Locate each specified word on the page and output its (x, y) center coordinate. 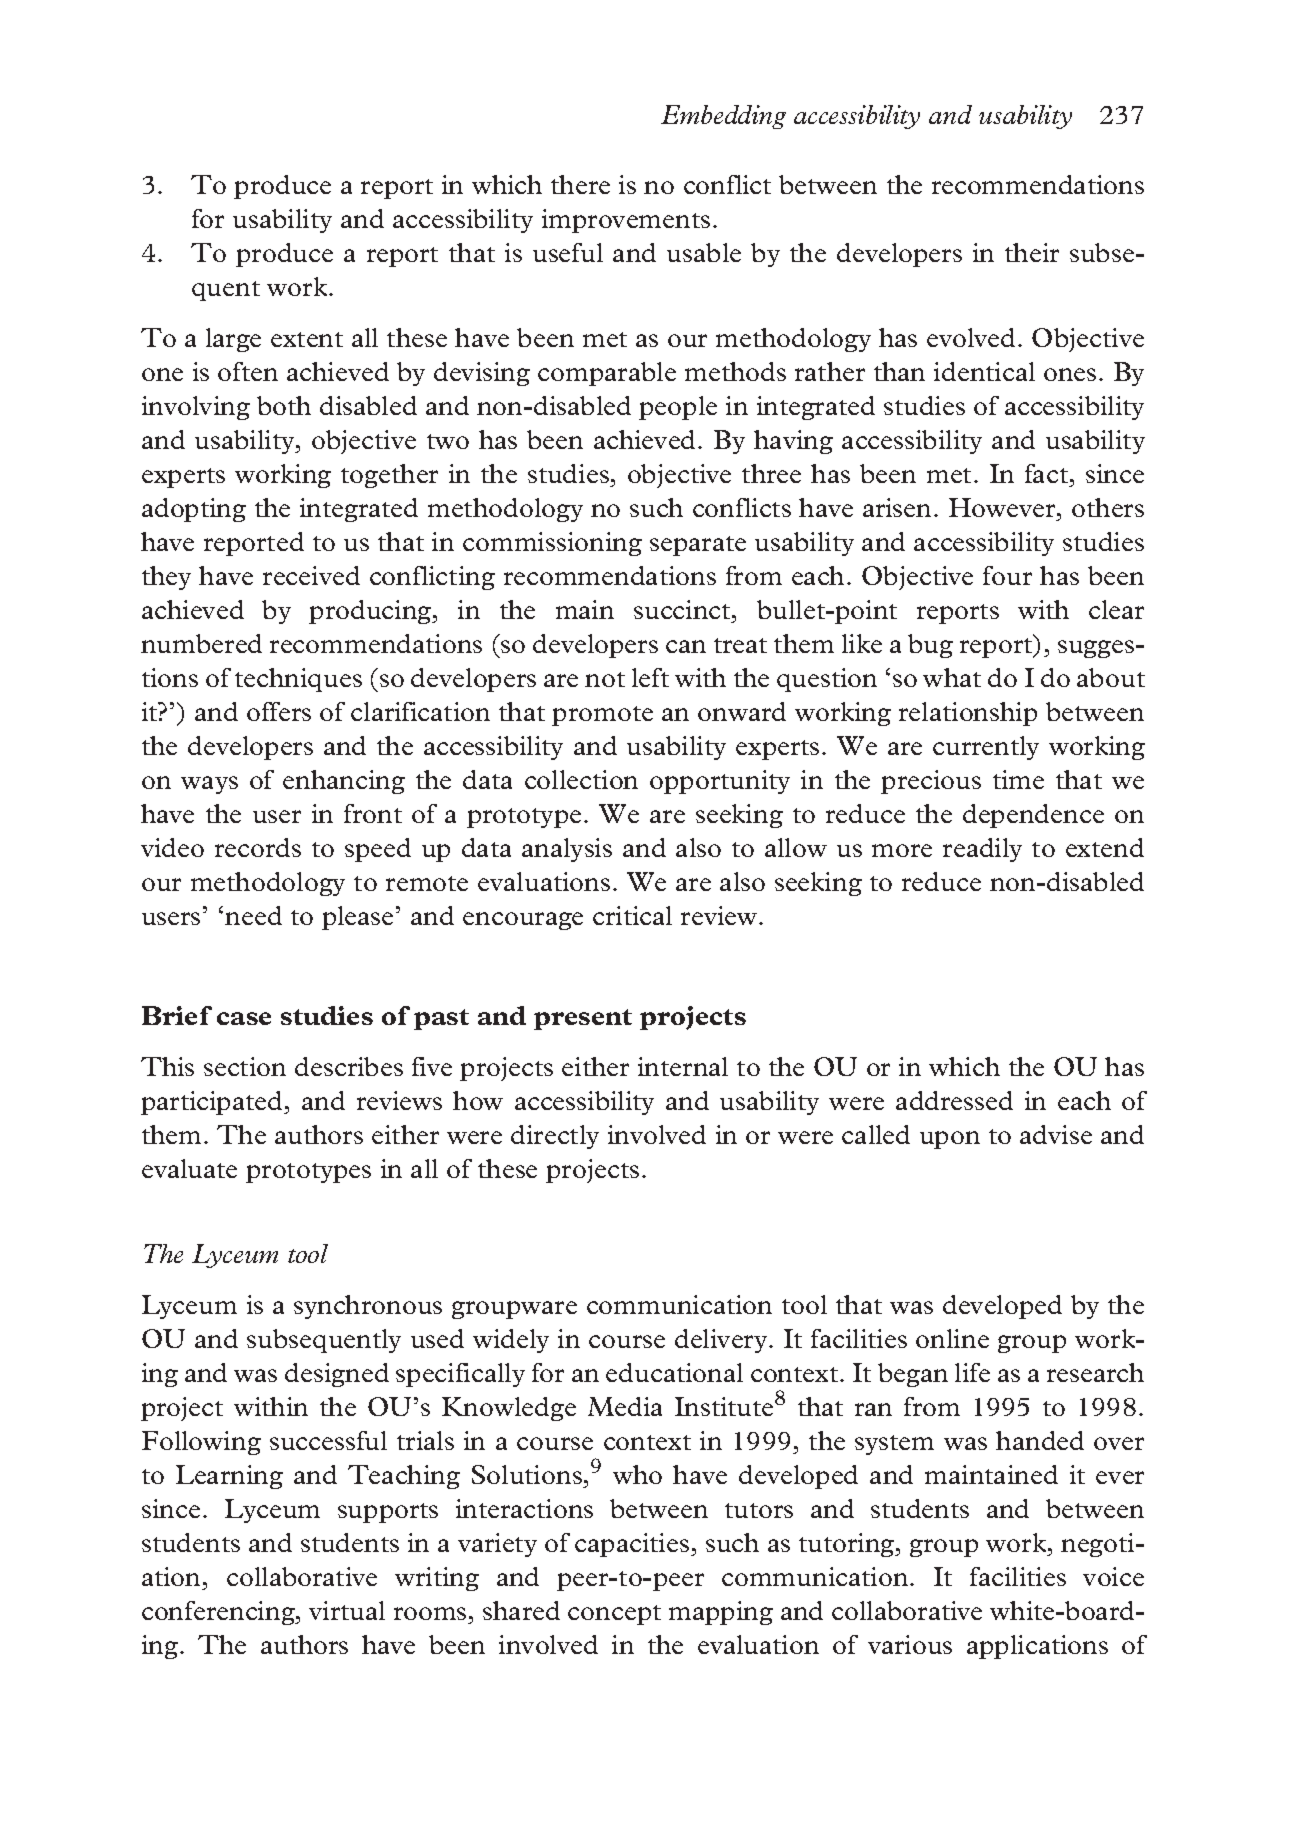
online (952, 1338)
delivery (722, 1341)
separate (698, 546)
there (580, 184)
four (1007, 575)
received (311, 575)
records (258, 847)
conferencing (219, 1613)
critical (632, 915)
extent (307, 339)
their (1032, 252)
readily (982, 850)
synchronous (368, 1307)
